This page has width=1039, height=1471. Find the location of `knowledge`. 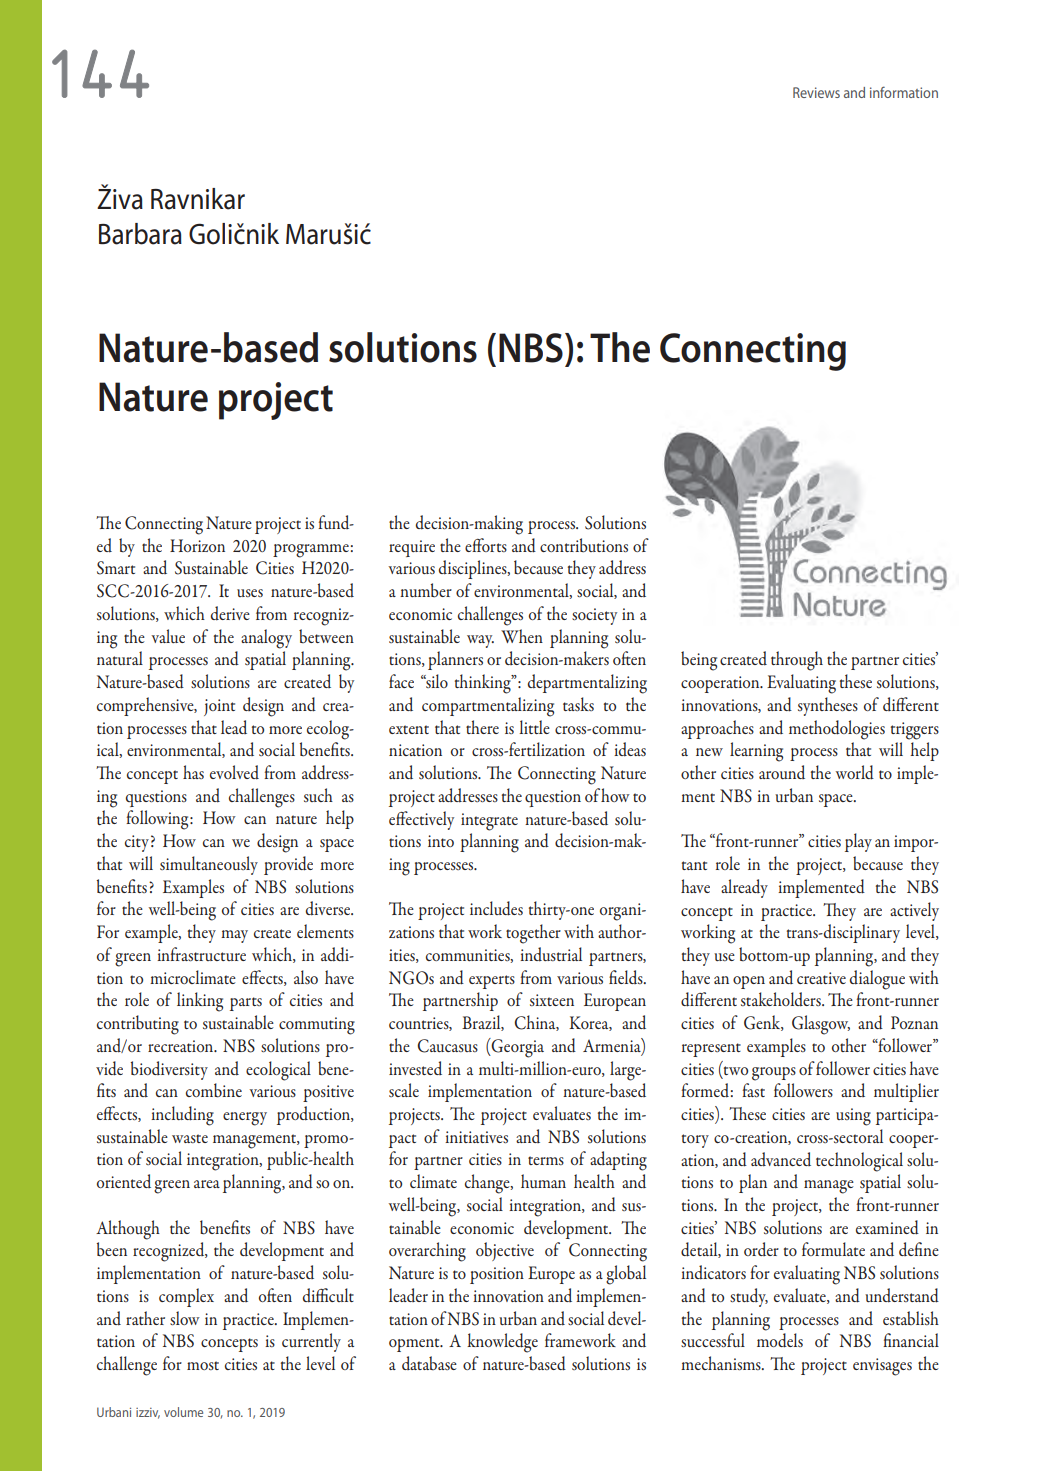

knowledge is located at coordinates (502, 1343).
